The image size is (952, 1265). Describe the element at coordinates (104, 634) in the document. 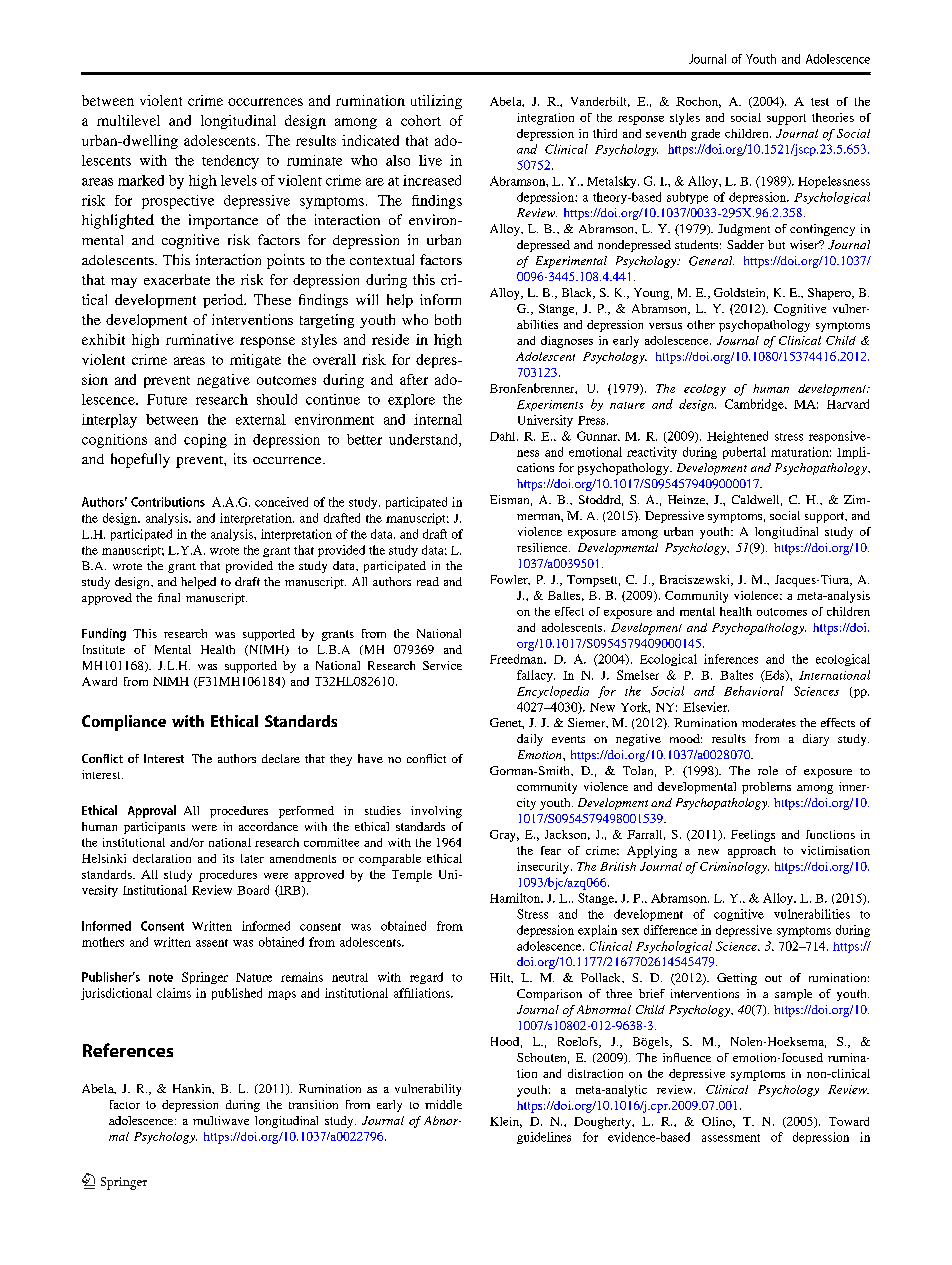

I see `Funding` at that location.
